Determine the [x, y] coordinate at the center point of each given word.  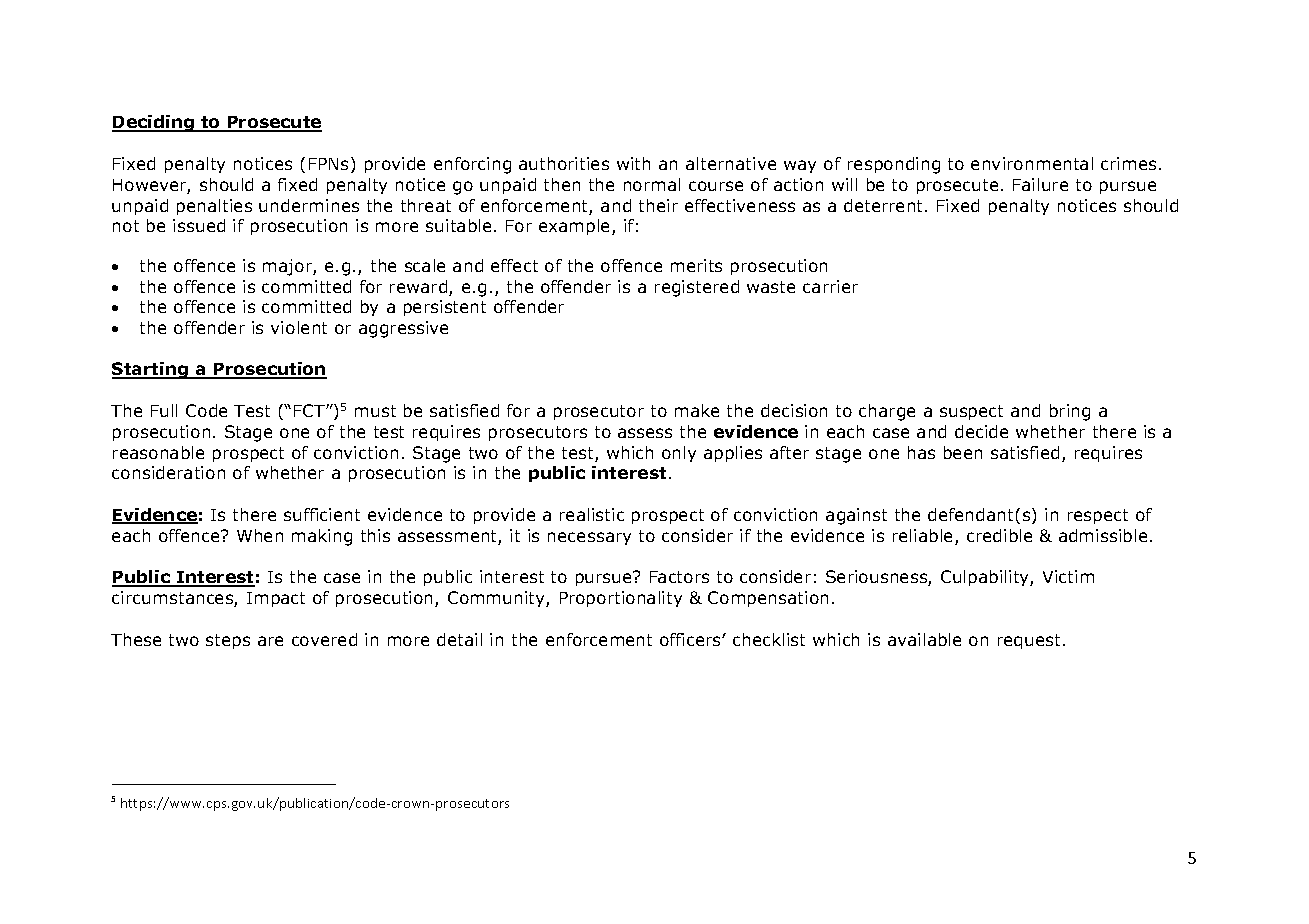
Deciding [154, 123]
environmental [1032, 163]
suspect [971, 412]
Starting [151, 370]
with [633, 163]
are [270, 641]
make [697, 410]
